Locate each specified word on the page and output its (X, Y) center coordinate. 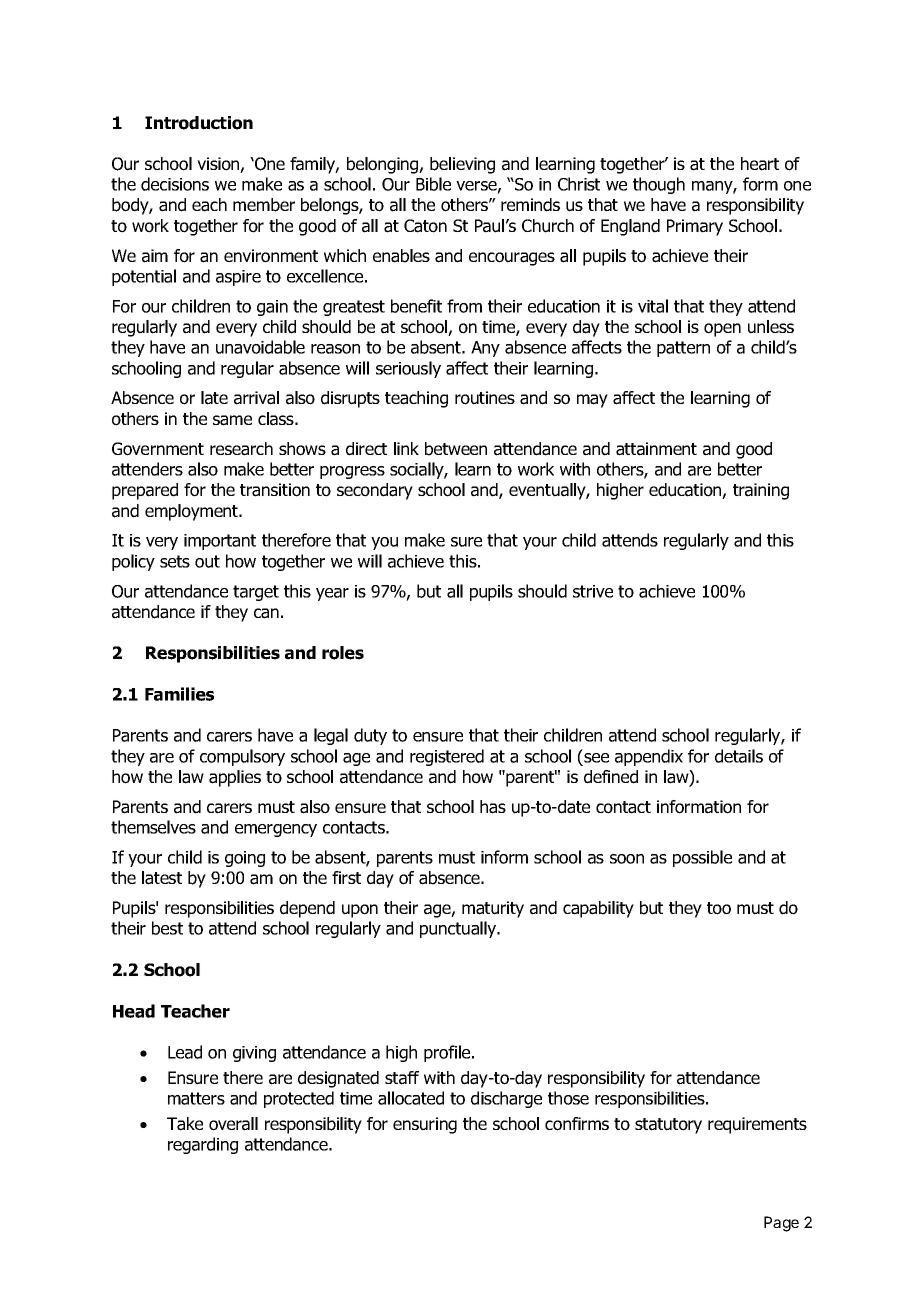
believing (462, 165)
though (659, 185)
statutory (668, 1126)
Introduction (199, 123)
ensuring (425, 1125)
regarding (203, 1145)
